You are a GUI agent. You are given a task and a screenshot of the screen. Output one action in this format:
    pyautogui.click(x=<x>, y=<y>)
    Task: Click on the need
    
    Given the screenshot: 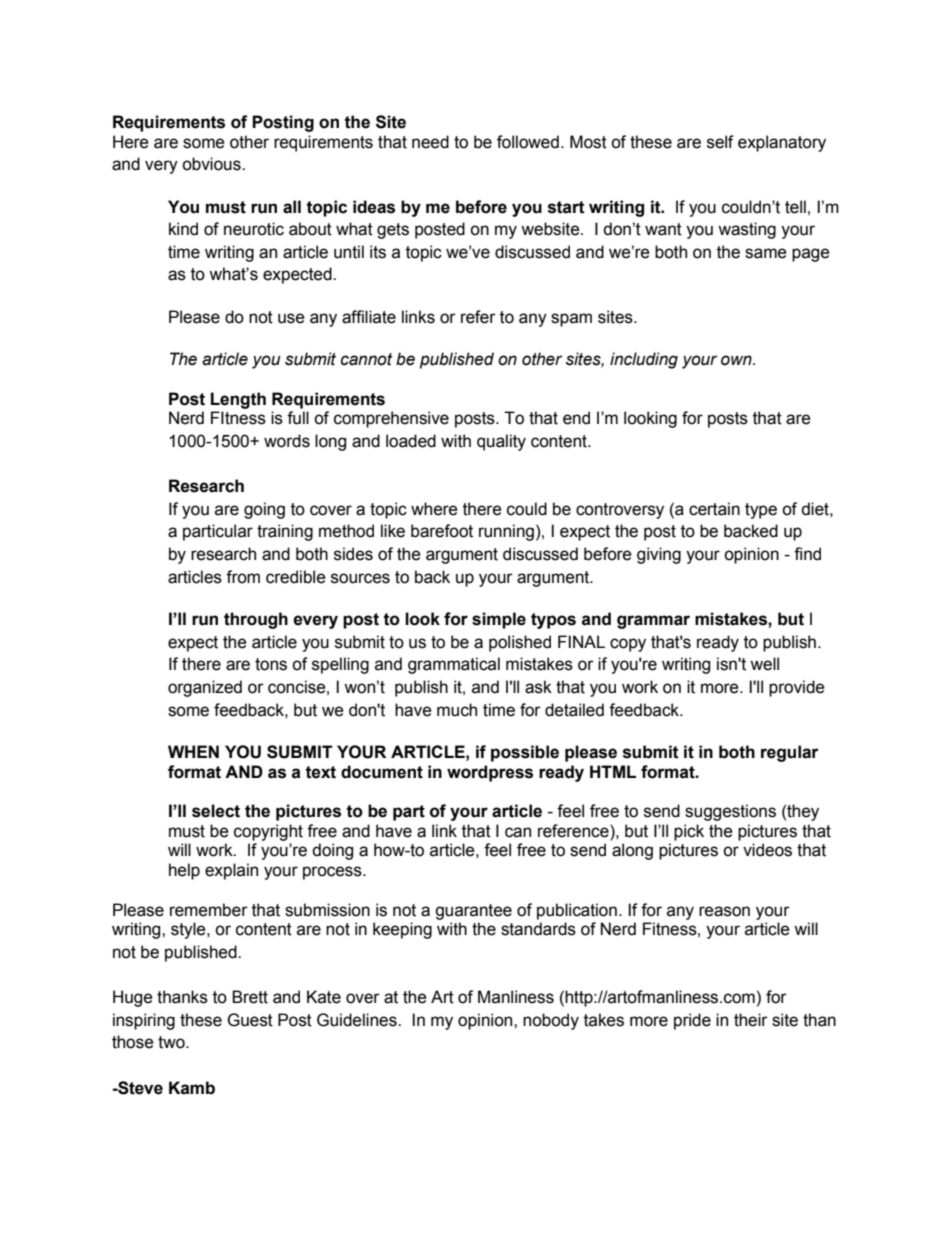 What is the action you would take?
    pyautogui.click(x=430, y=142)
